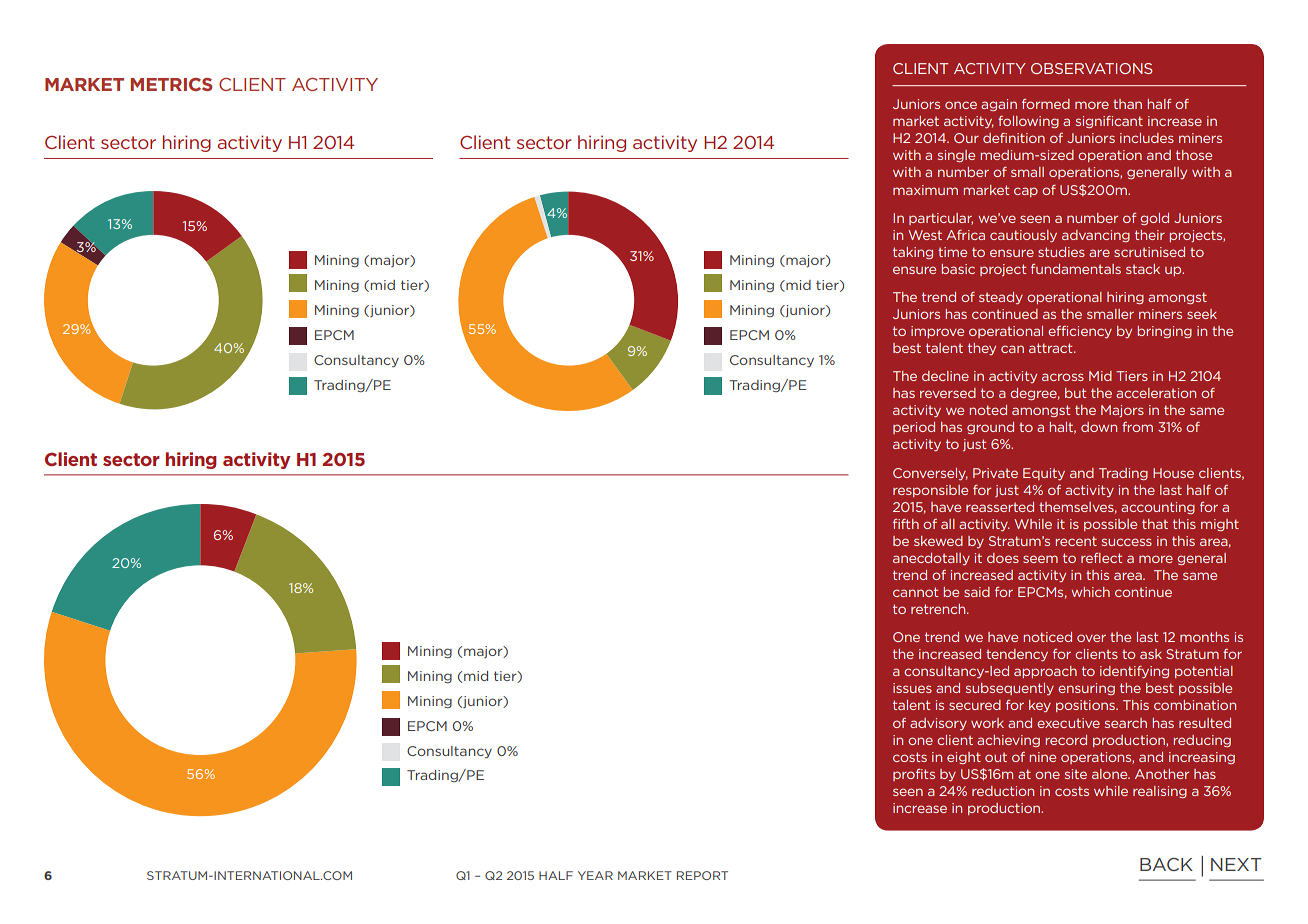 This screenshot has width=1308, height=924. What do you see at coordinates (961, 105) in the screenshot?
I see `once` at bounding box center [961, 105].
